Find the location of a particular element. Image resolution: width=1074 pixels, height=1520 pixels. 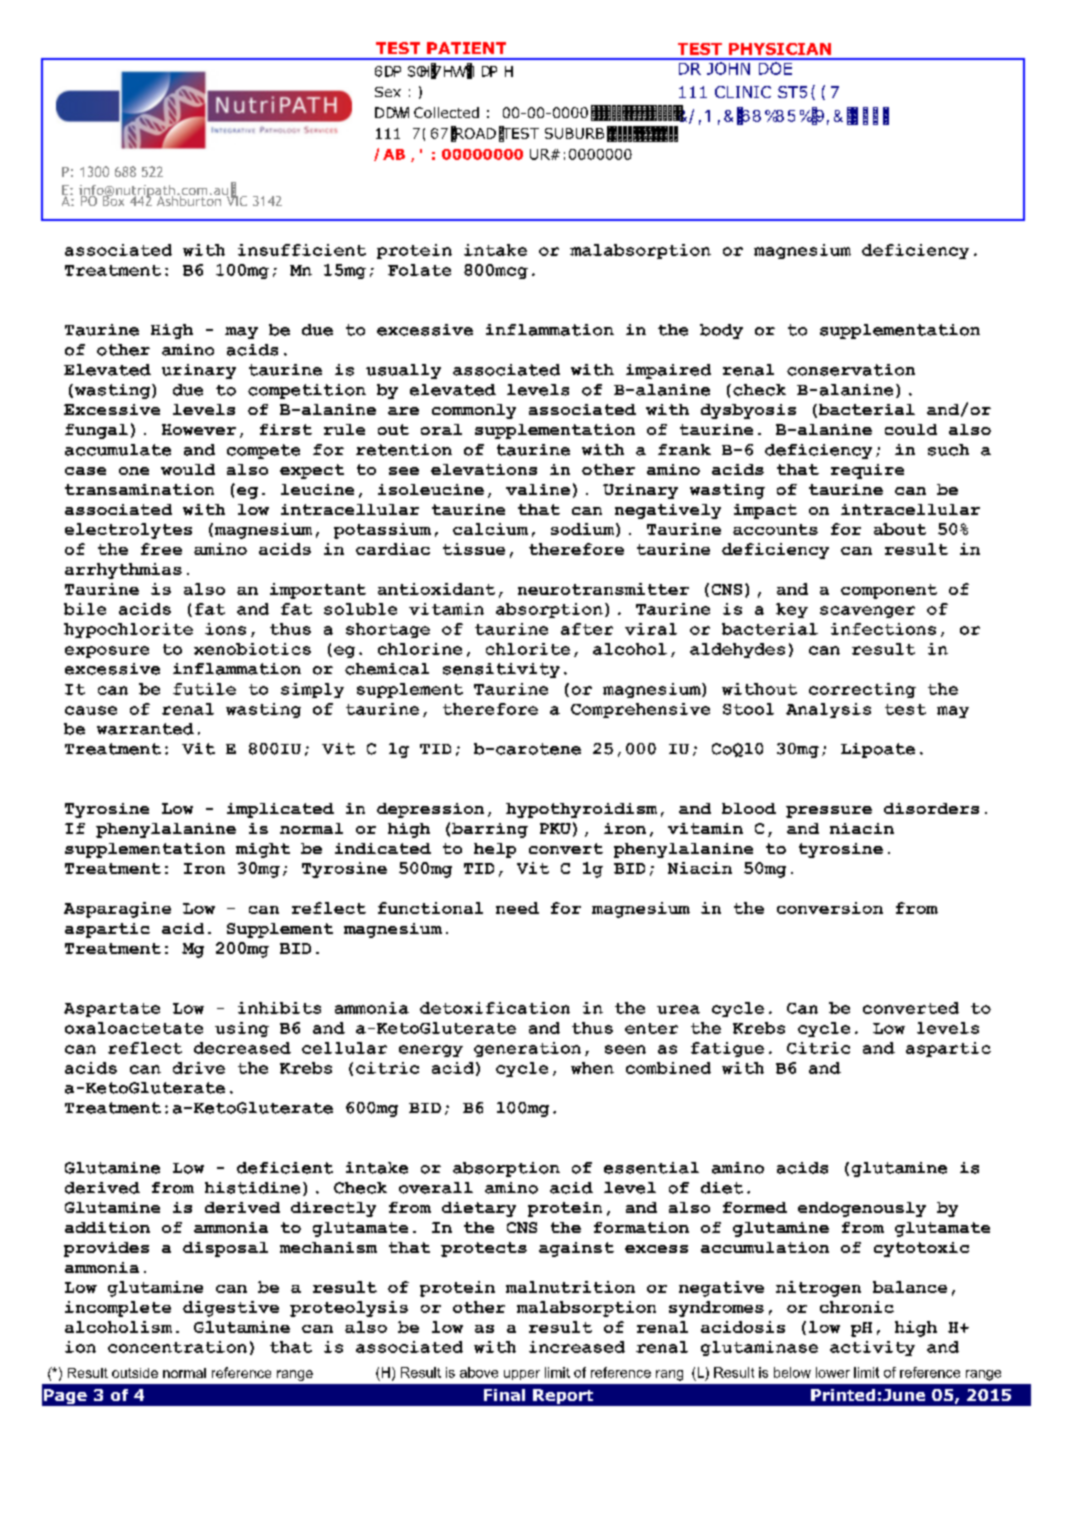

Analysis is located at coordinates (828, 710).
